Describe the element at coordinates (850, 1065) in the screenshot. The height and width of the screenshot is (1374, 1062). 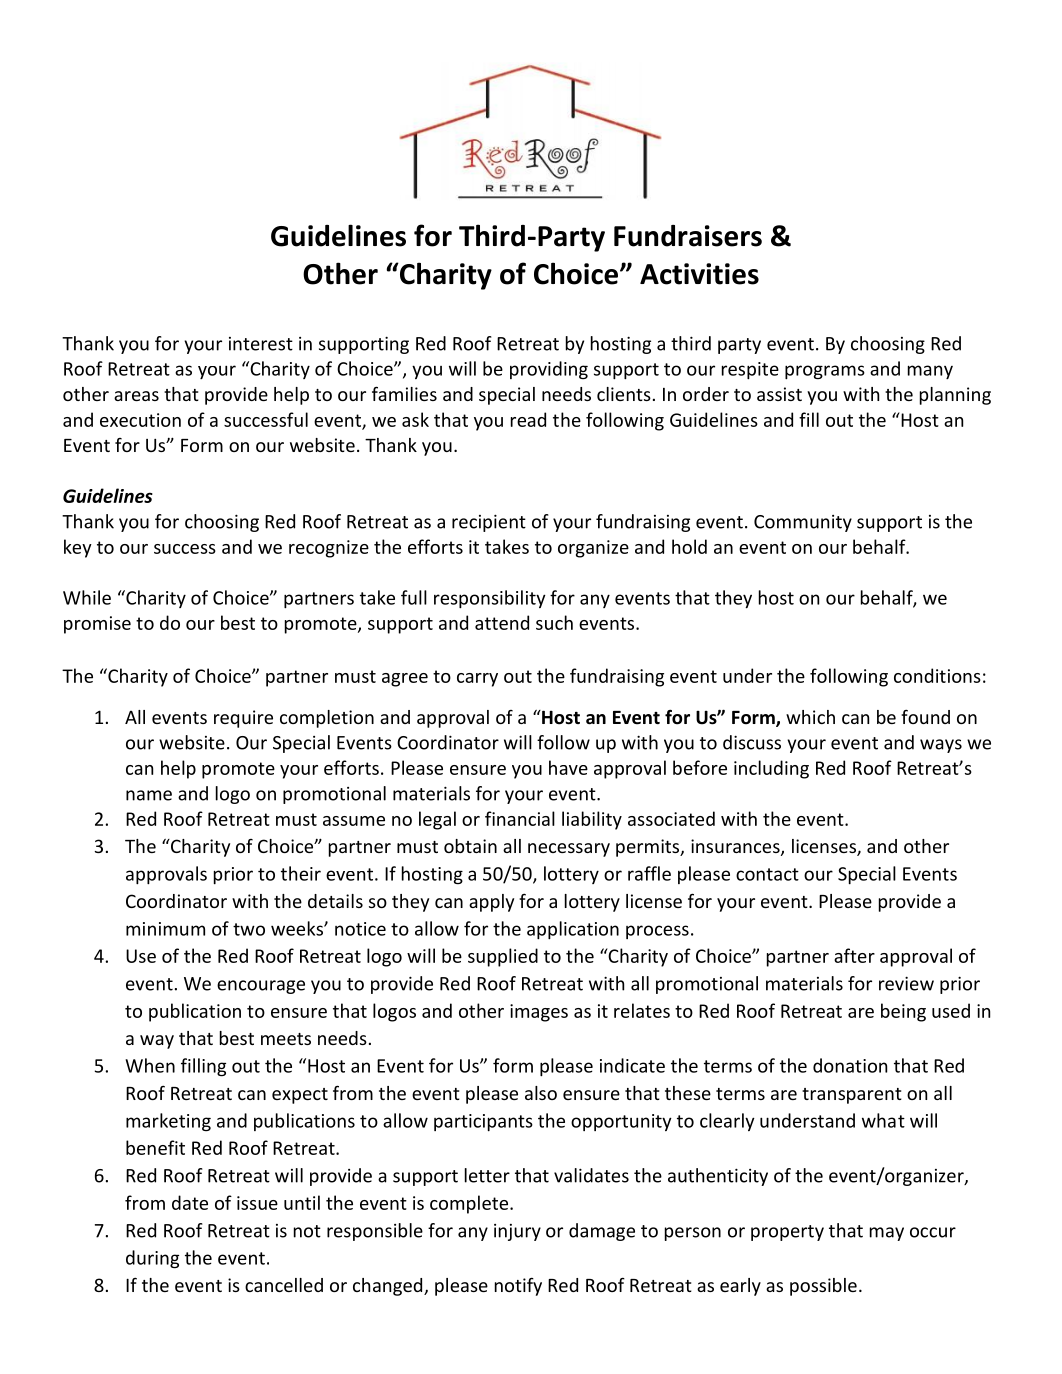
I see `donation` at that location.
